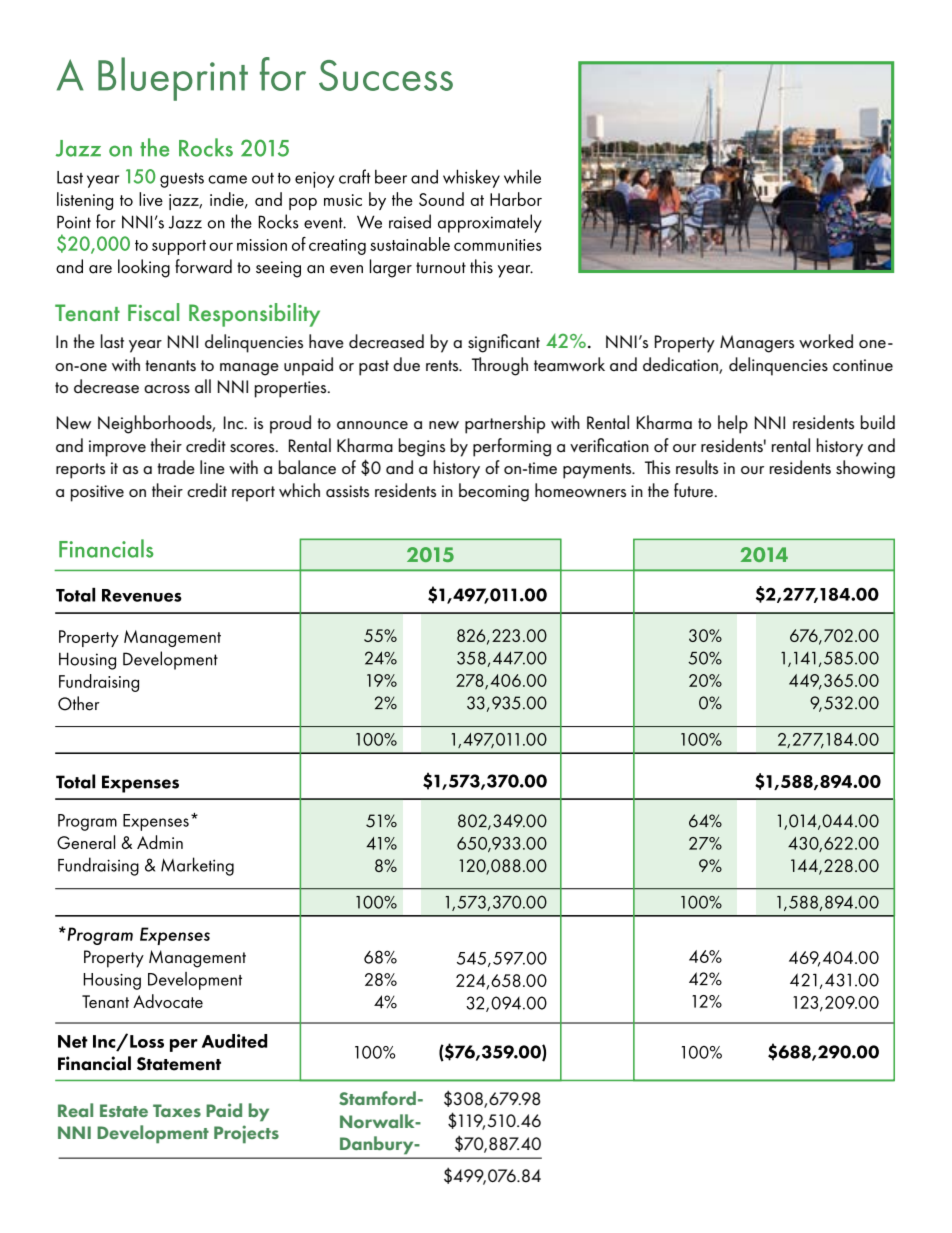 The width and height of the image is (952, 1233). Describe the element at coordinates (97, 493) in the image. I see `positive` at that location.
